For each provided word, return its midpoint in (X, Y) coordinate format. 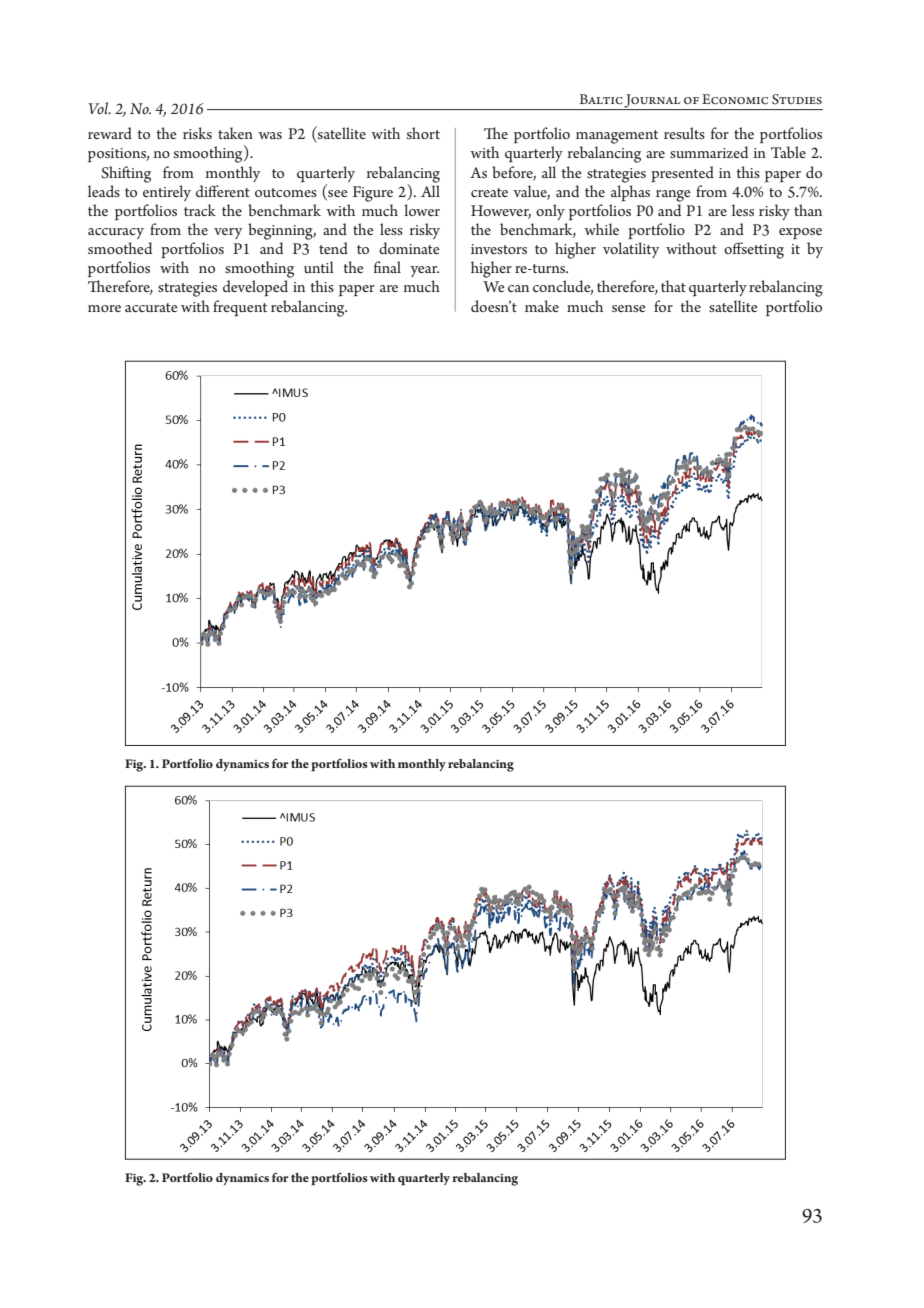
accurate (151, 307)
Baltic (601, 99)
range (673, 196)
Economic (735, 99)
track (200, 210)
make (542, 306)
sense (629, 308)
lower (422, 210)
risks (197, 133)
